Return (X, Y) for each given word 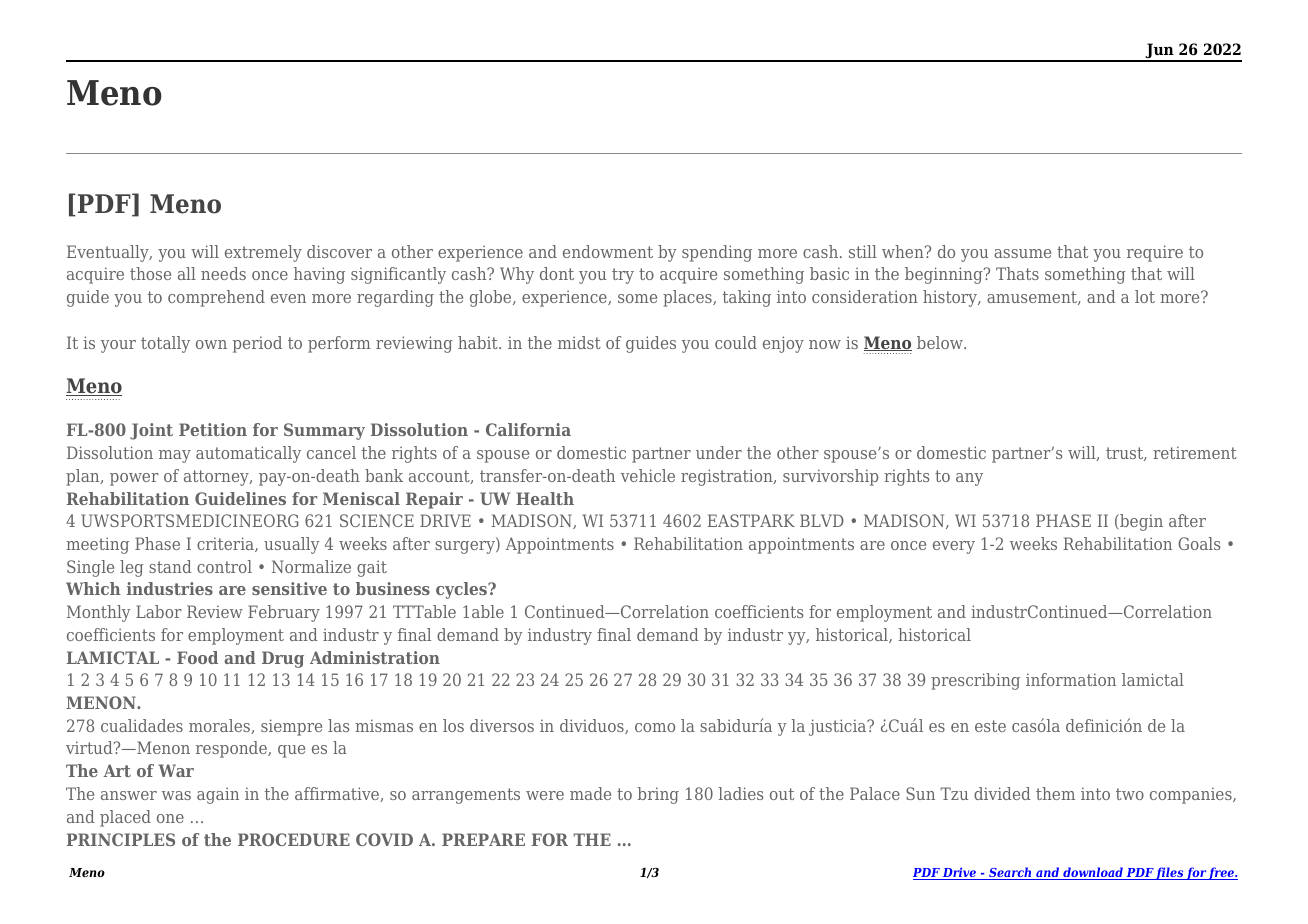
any (969, 479)
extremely (263, 253)
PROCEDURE (294, 839)
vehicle (648, 475)
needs (223, 273)
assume (1022, 253)
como (655, 727)
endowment (608, 251)
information (1071, 679)
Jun (1159, 52)
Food (197, 657)
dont (557, 273)
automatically (248, 454)
